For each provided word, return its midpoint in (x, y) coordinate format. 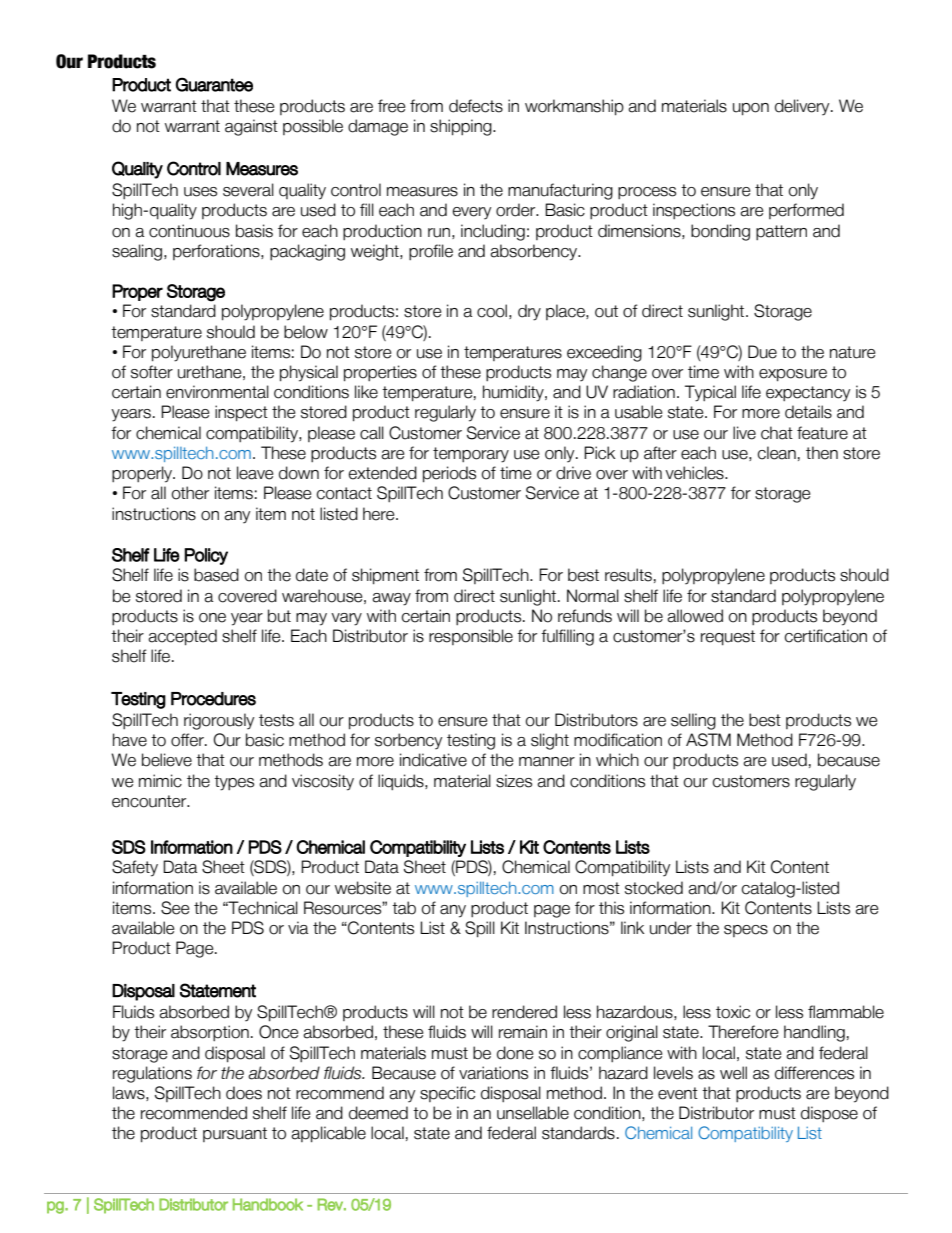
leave (255, 473)
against (251, 127)
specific (447, 1094)
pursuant (235, 1134)
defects (476, 106)
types (234, 783)
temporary (471, 455)
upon (751, 109)
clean (776, 453)
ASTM (708, 740)
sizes (514, 781)
